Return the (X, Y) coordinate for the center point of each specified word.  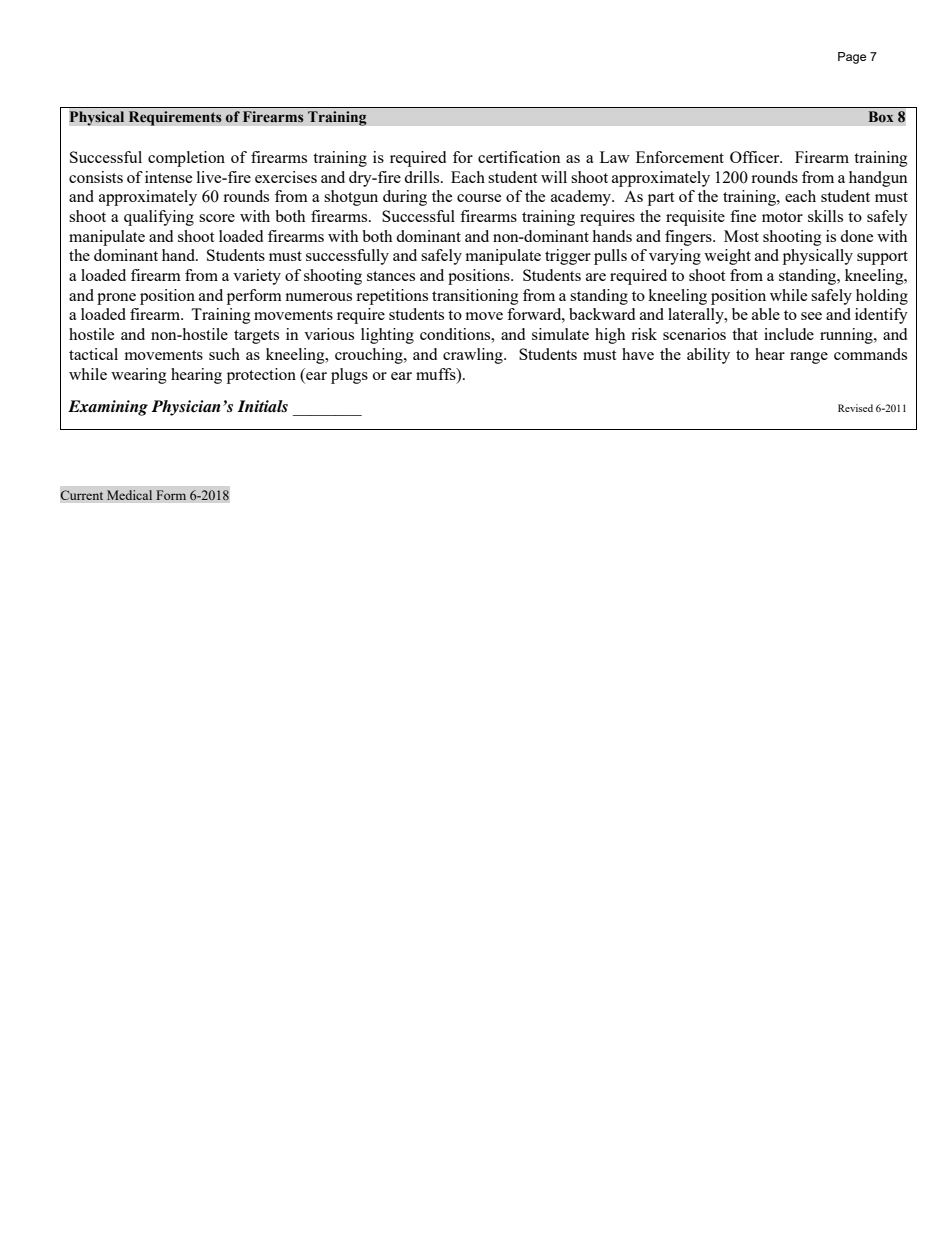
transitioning (475, 297)
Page (852, 58)
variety (257, 277)
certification (519, 157)
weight (727, 257)
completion (186, 159)
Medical (129, 495)
